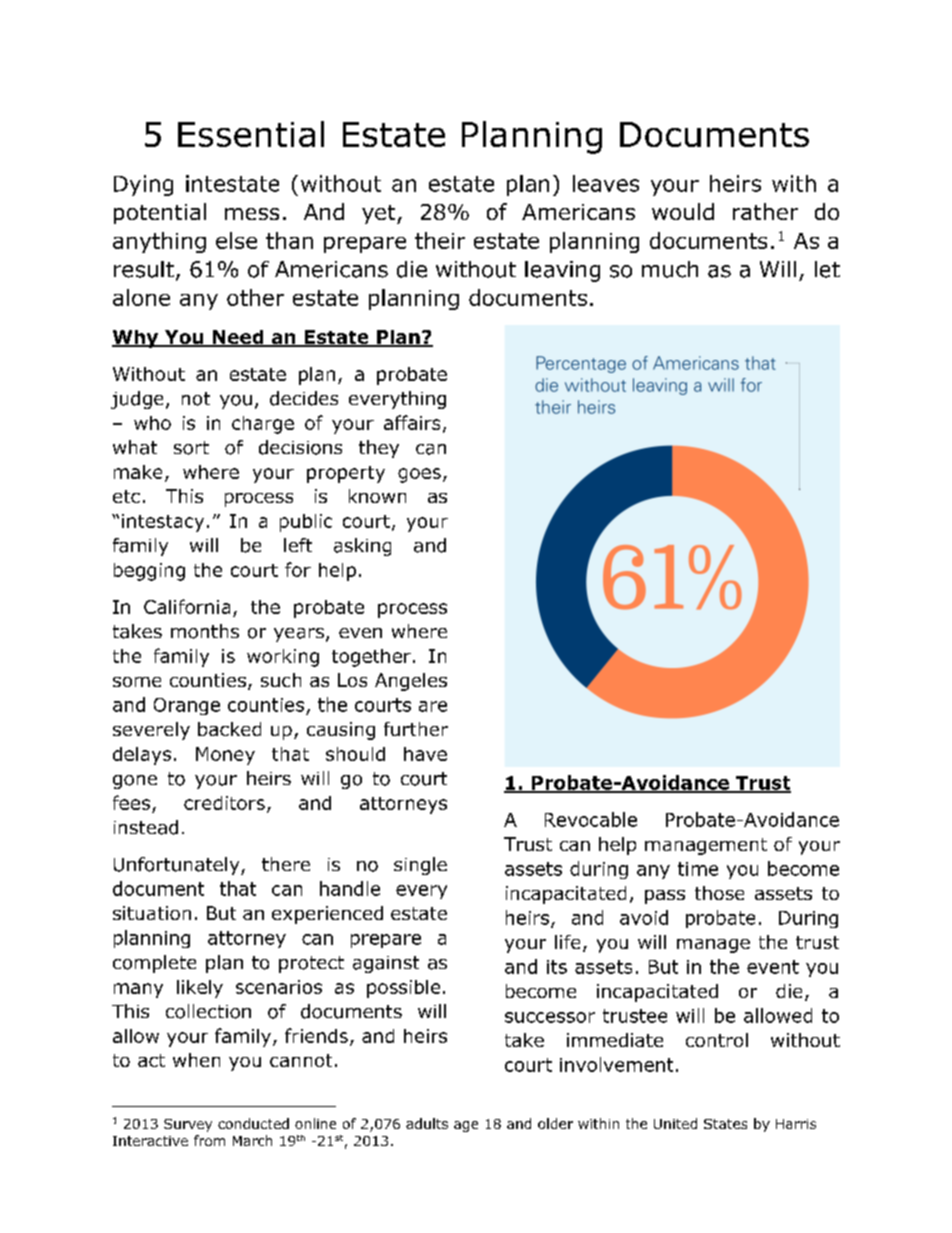 The image size is (952, 1233). I want to click on would, so click(683, 211).
